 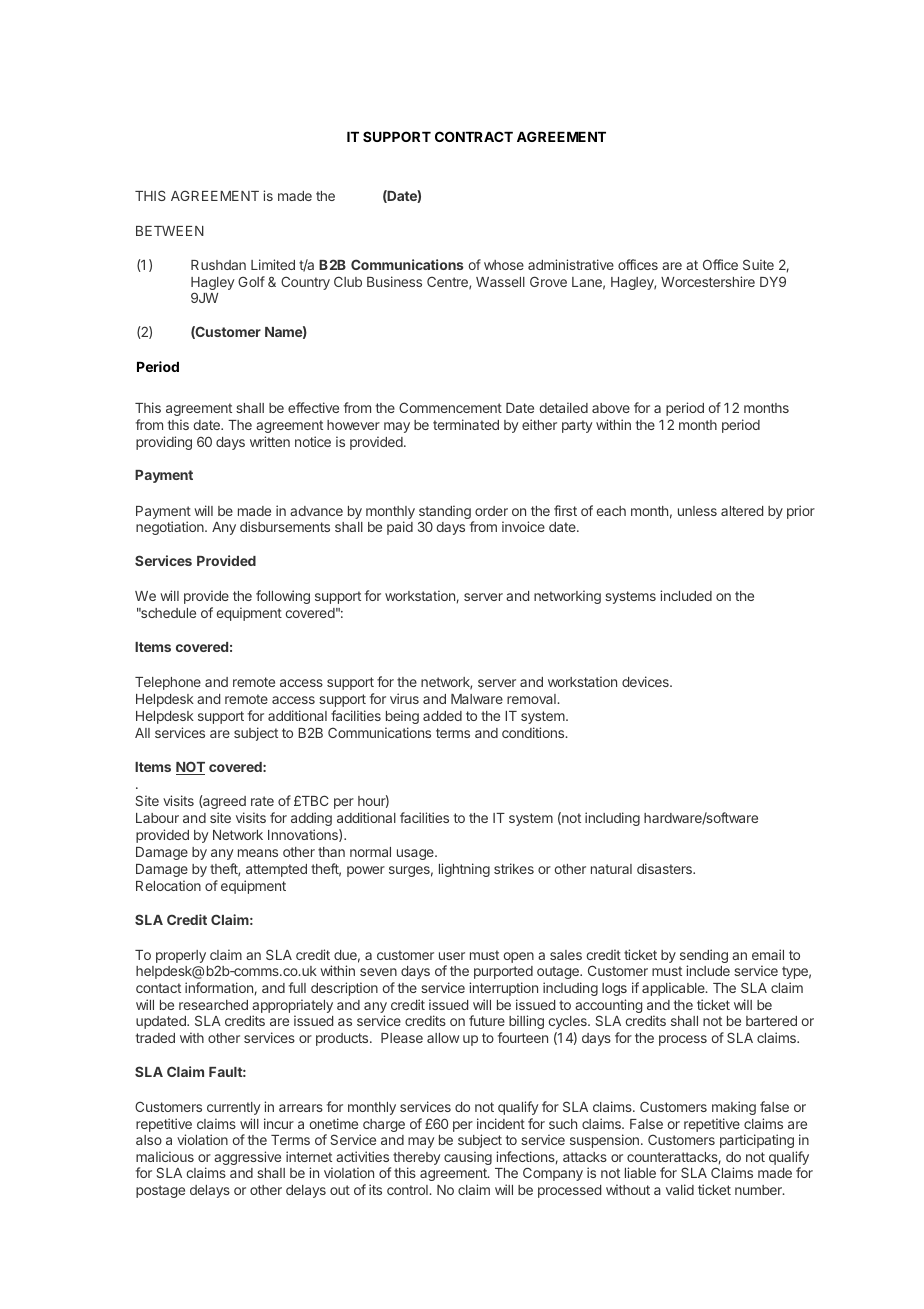 I want to click on causing, so click(x=468, y=1158).
